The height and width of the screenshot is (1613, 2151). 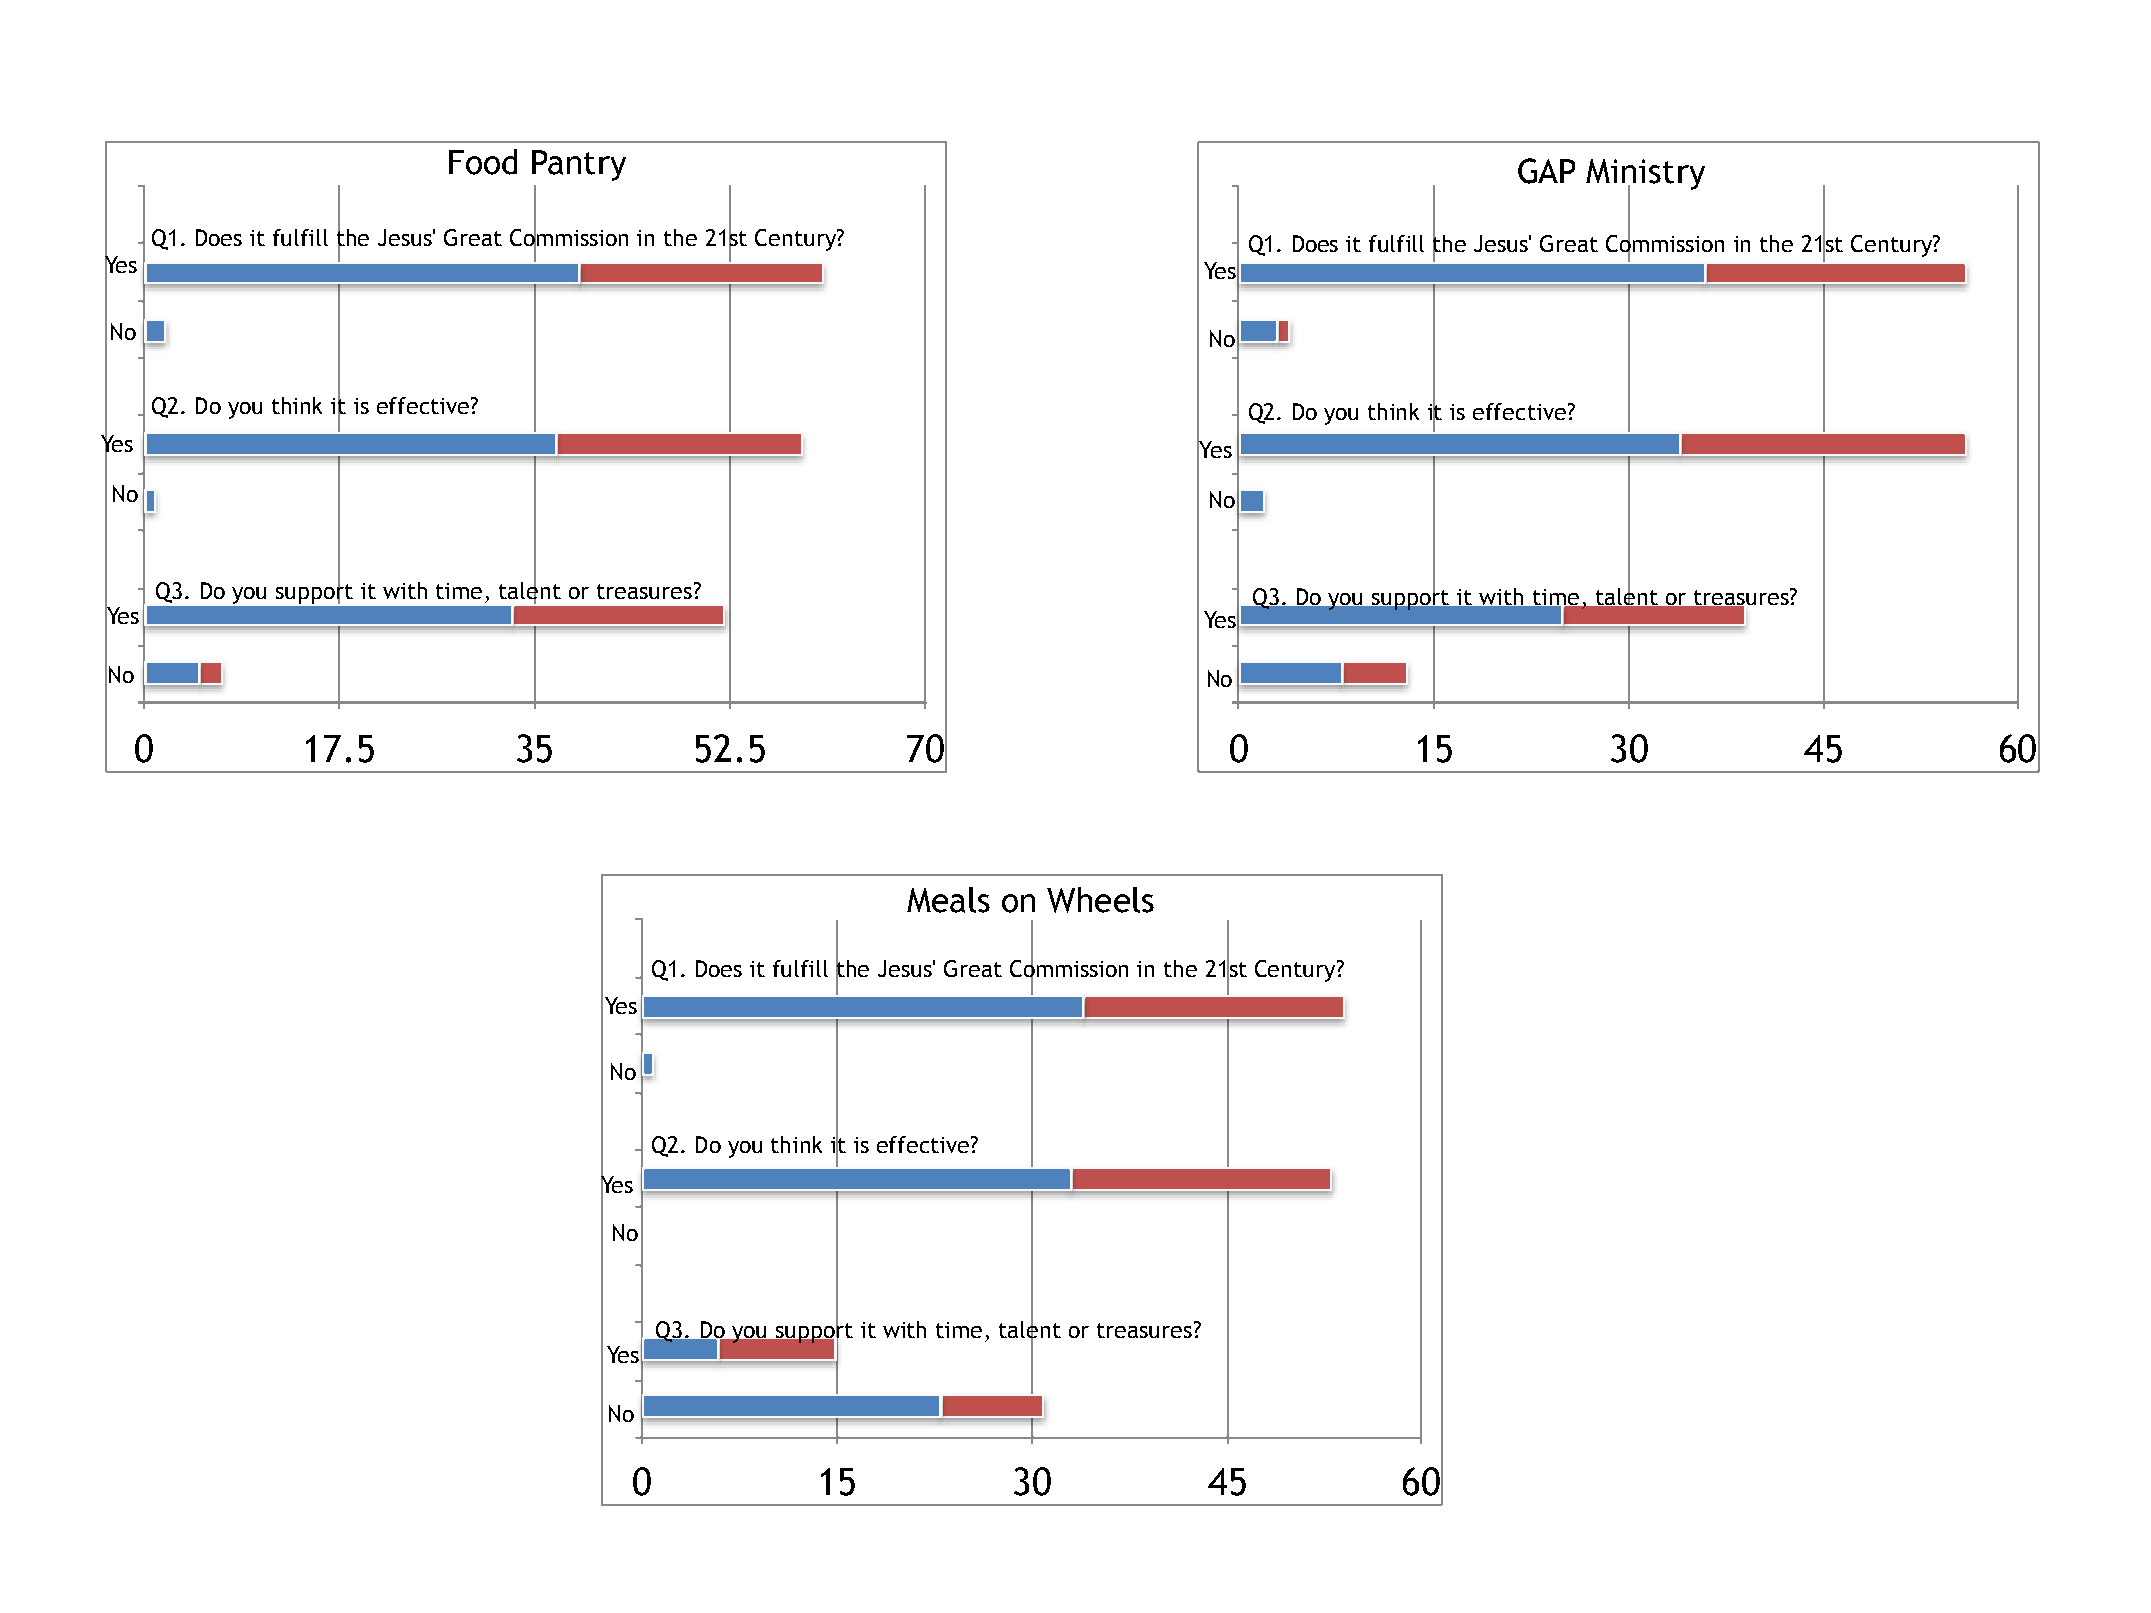 What do you see at coordinates (1546, 171) in the screenshot?
I see `GAP` at bounding box center [1546, 171].
